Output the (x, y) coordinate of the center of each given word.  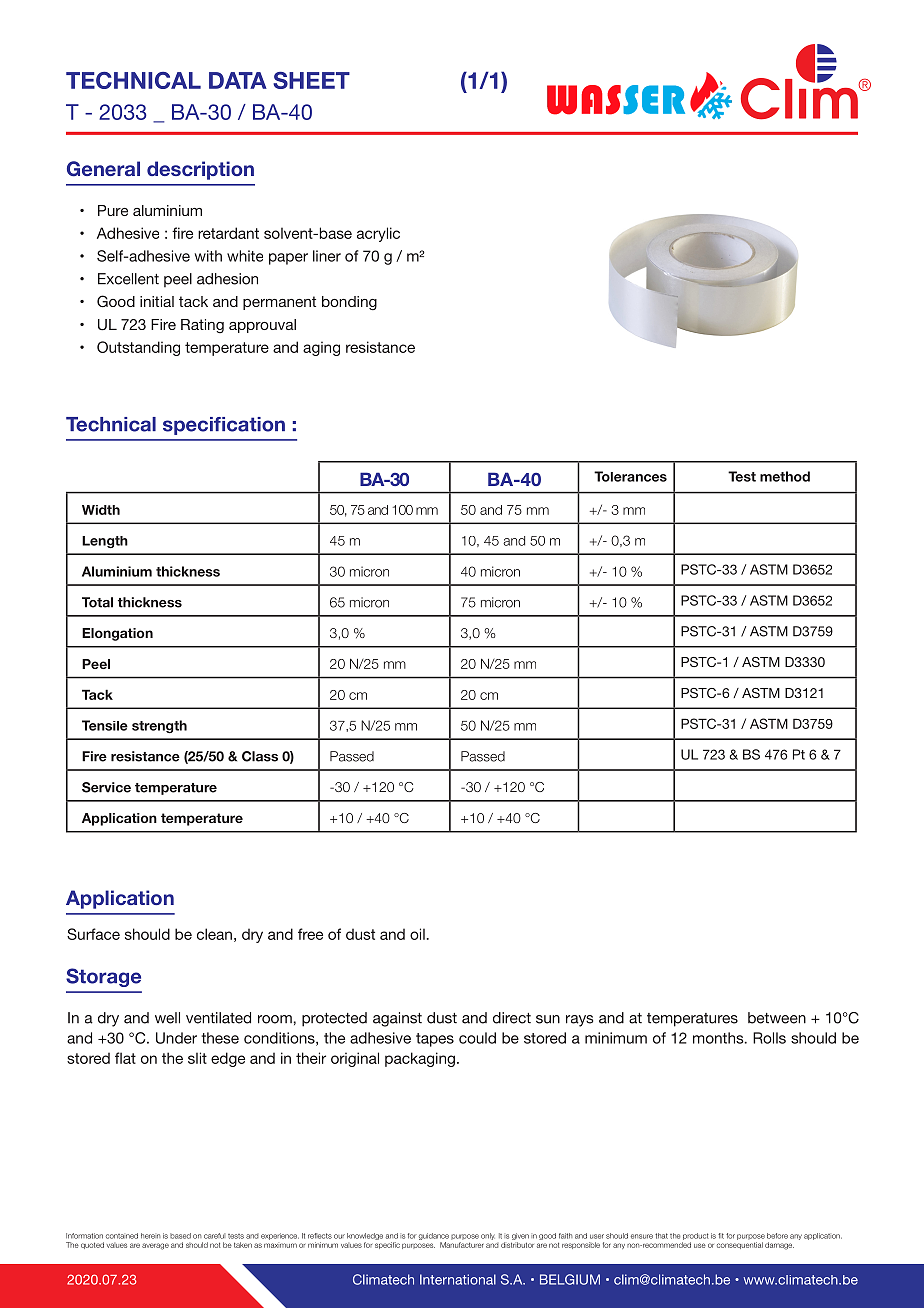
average (155, 1246)
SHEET (311, 80)
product (696, 1236)
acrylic (378, 234)
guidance (434, 1236)
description (200, 170)
